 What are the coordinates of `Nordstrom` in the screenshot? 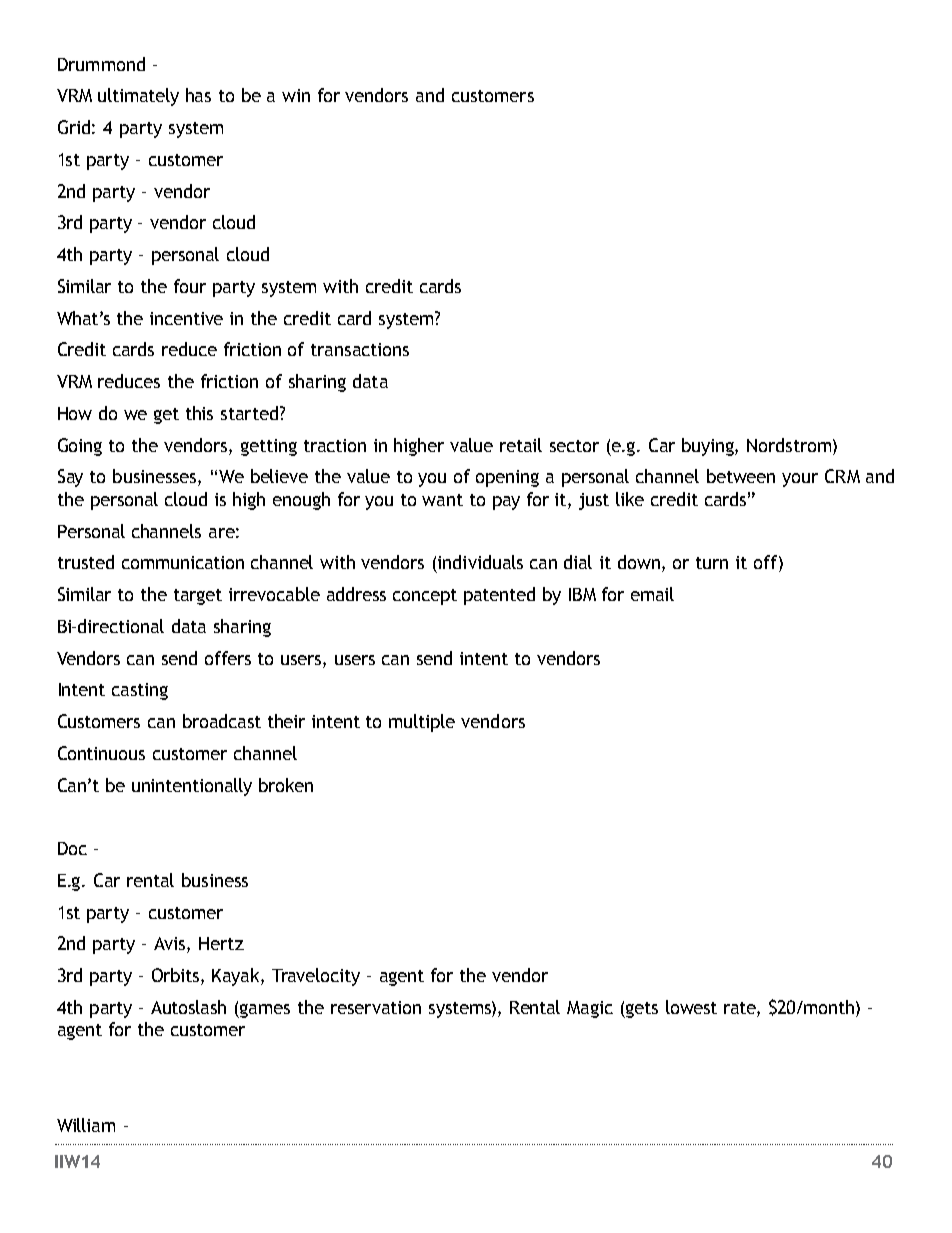 It's located at (789, 445).
